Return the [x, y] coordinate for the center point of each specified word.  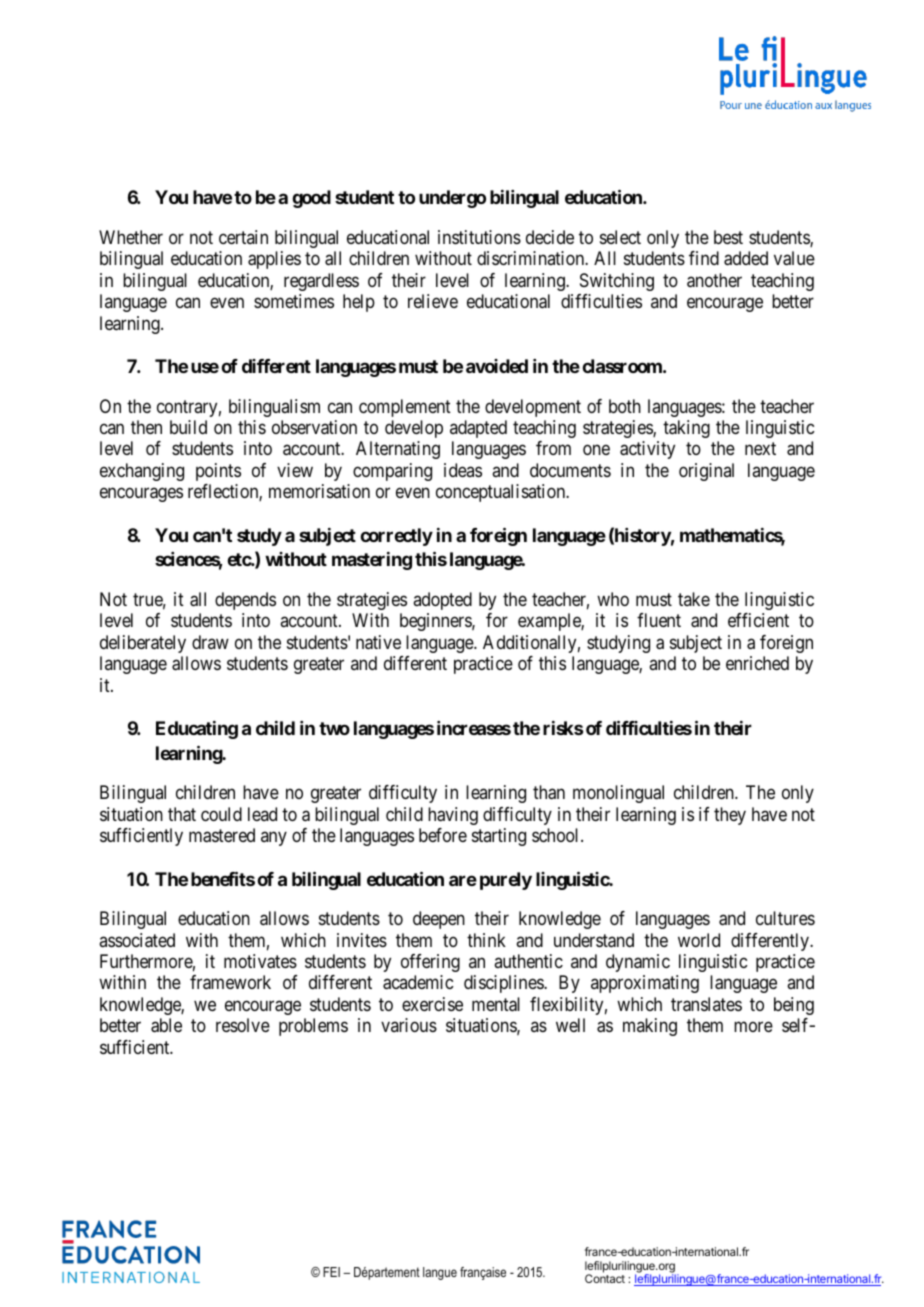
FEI [331, 1272]
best [728, 237]
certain [243, 237]
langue [440, 1273]
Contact [605, 1278]
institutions [479, 237]
